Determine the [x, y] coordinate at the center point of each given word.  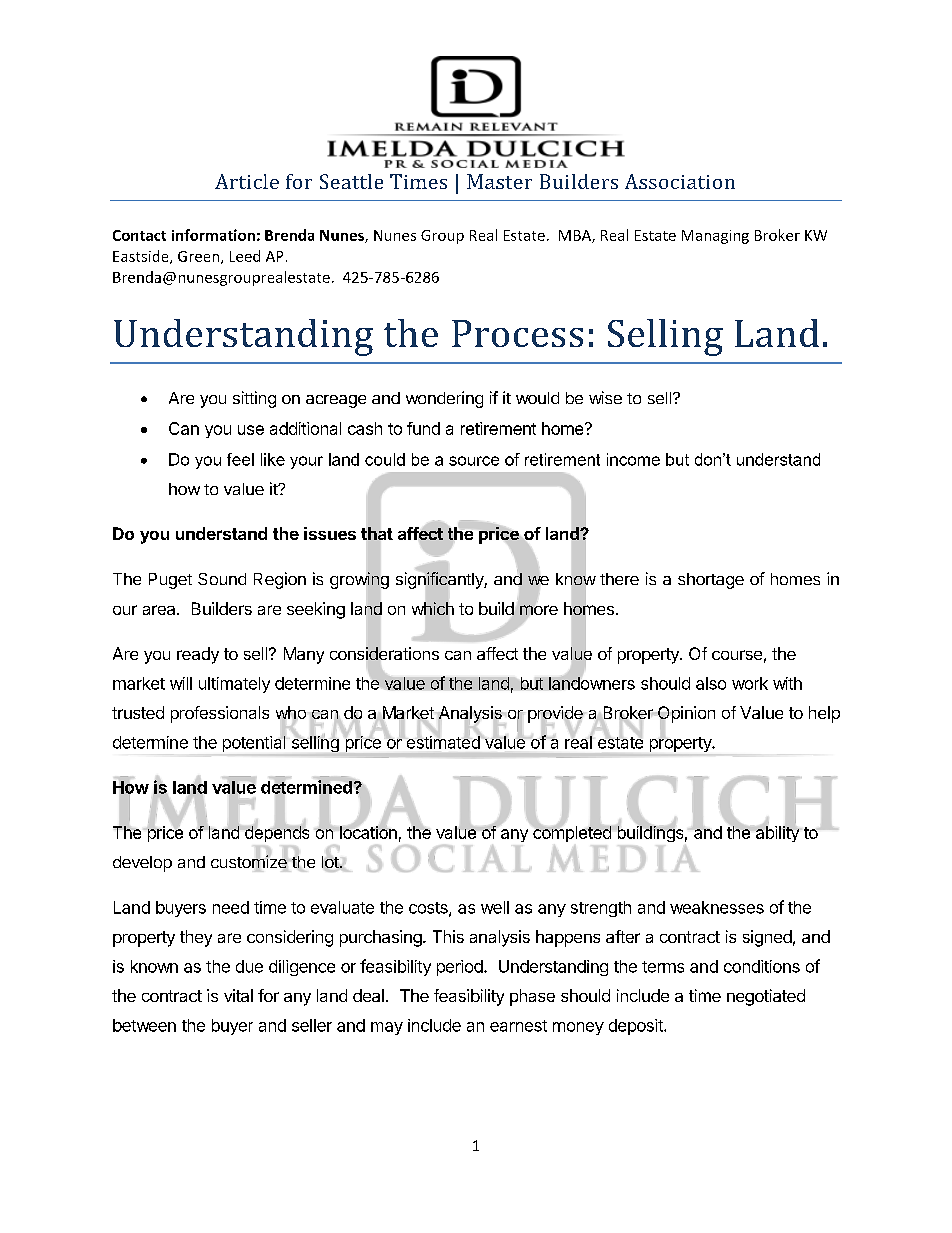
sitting [254, 399]
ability [776, 833]
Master [499, 181]
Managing [715, 237]
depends [275, 833]
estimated [443, 742]
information [213, 235]
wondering [444, 399]
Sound [222, 579]
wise [605, 397]
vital [238, 995]
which [433, 608]
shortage [711, 581]
